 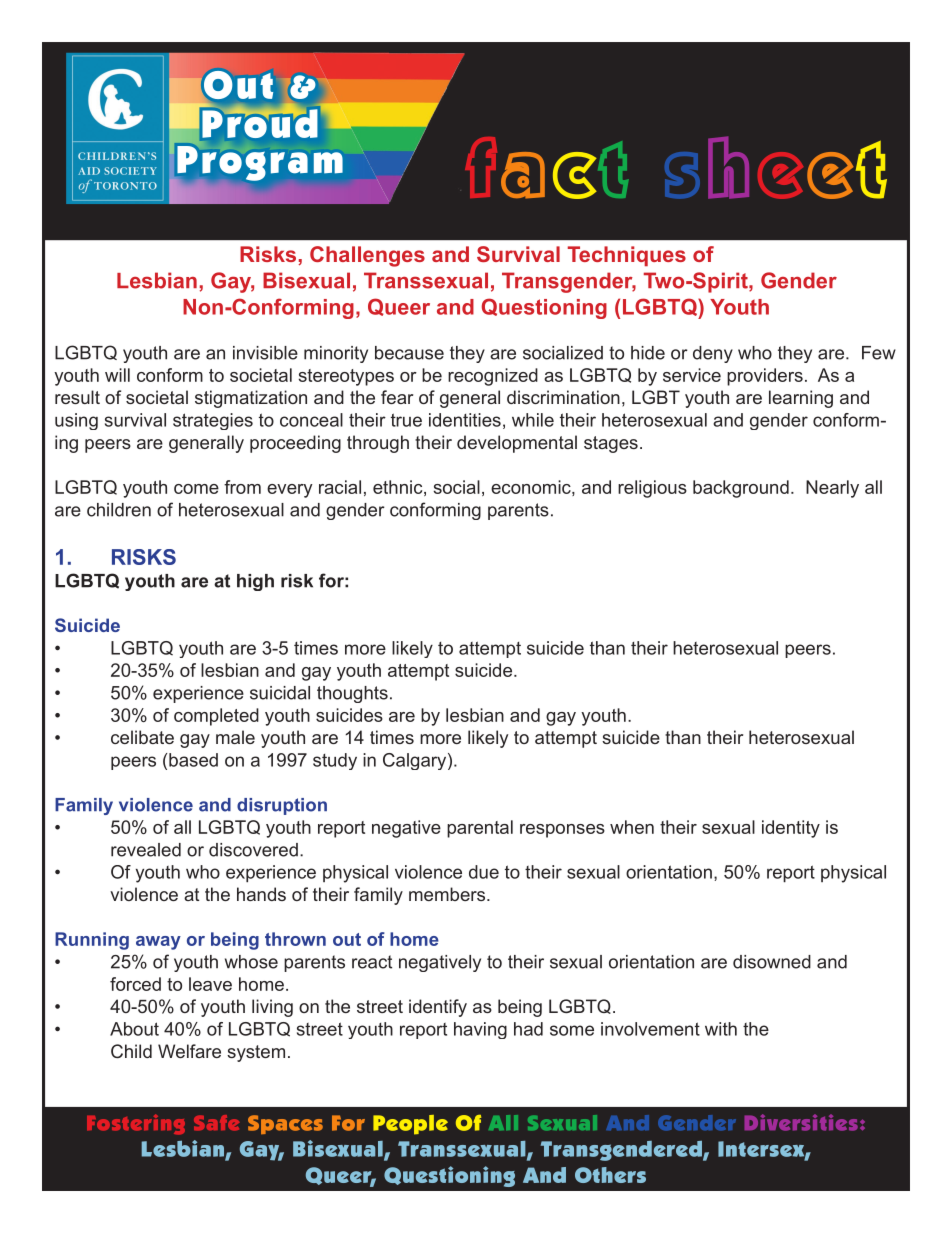 What do you see at coordinates (146, 850) in the screenshot?
I see `revealed` at bounding box center [146, 850].
